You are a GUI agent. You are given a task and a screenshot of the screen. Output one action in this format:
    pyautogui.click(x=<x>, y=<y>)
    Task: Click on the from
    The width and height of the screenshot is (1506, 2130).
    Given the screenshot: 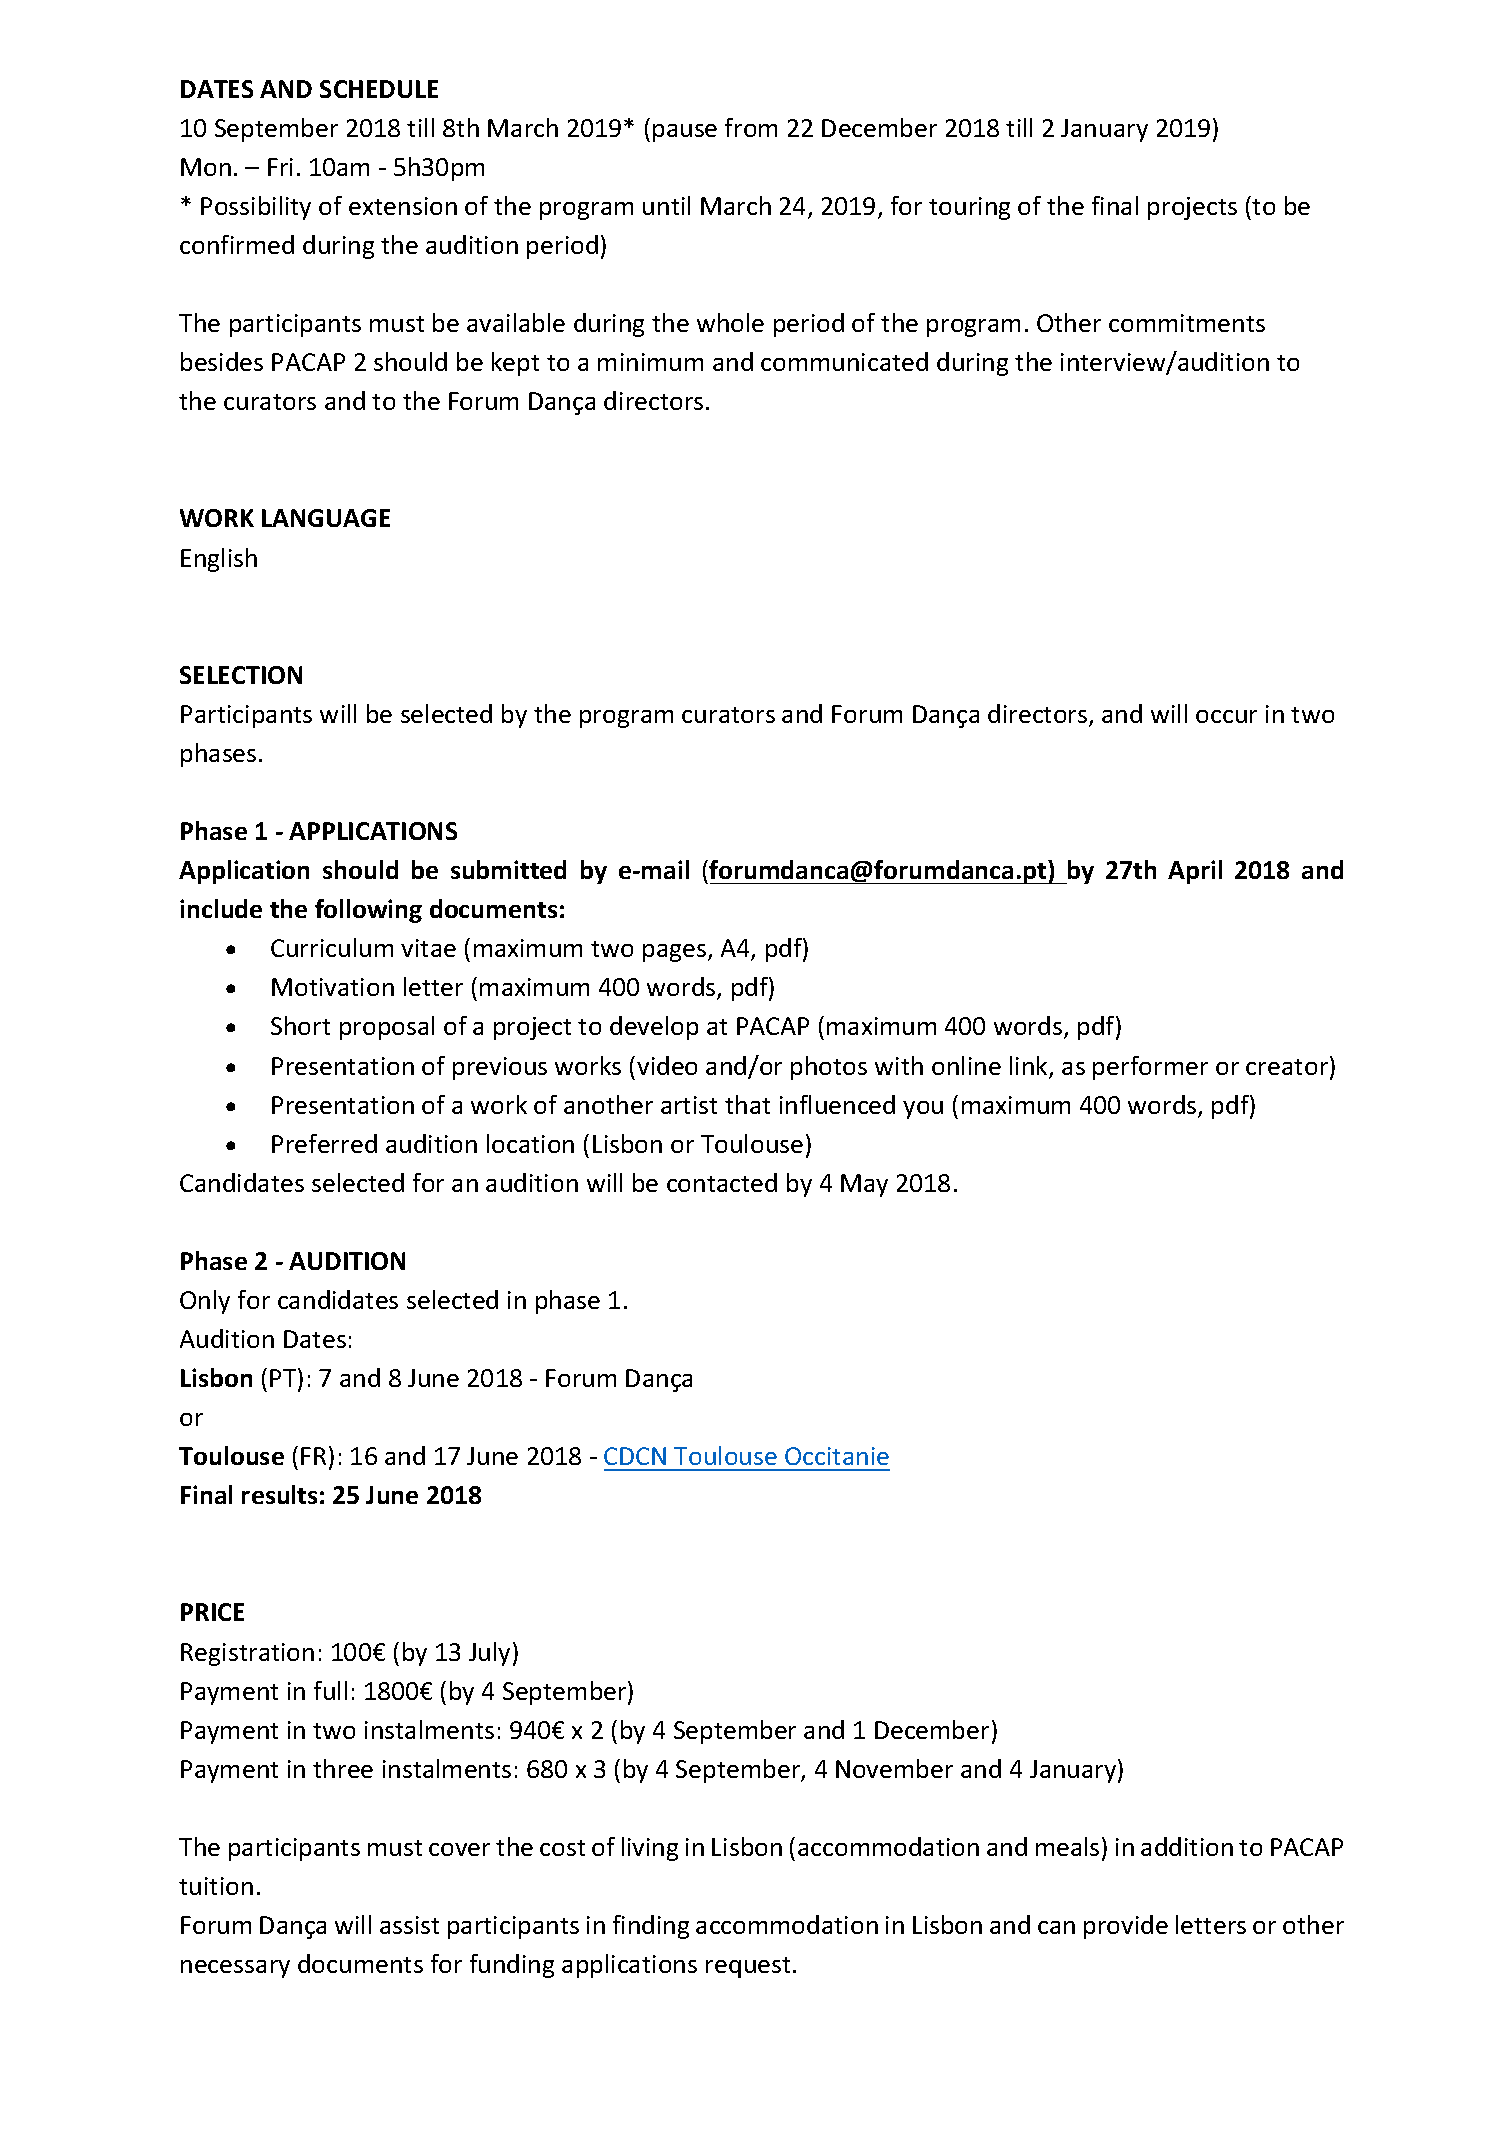 What is the action you would take?
    pyautogui.click(x=751, y=127)
